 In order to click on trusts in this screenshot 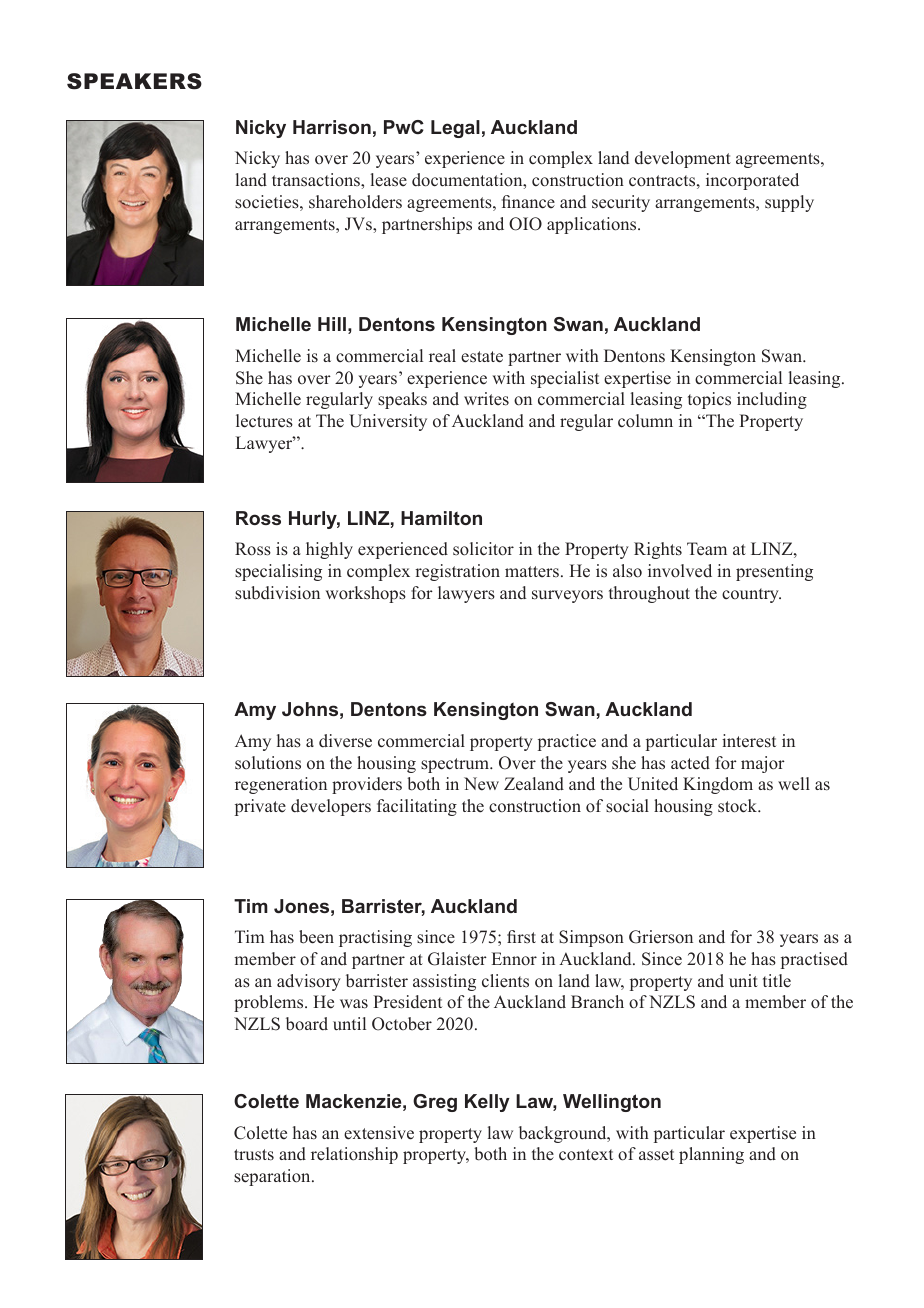, I will do `click(254, 1155)`.
